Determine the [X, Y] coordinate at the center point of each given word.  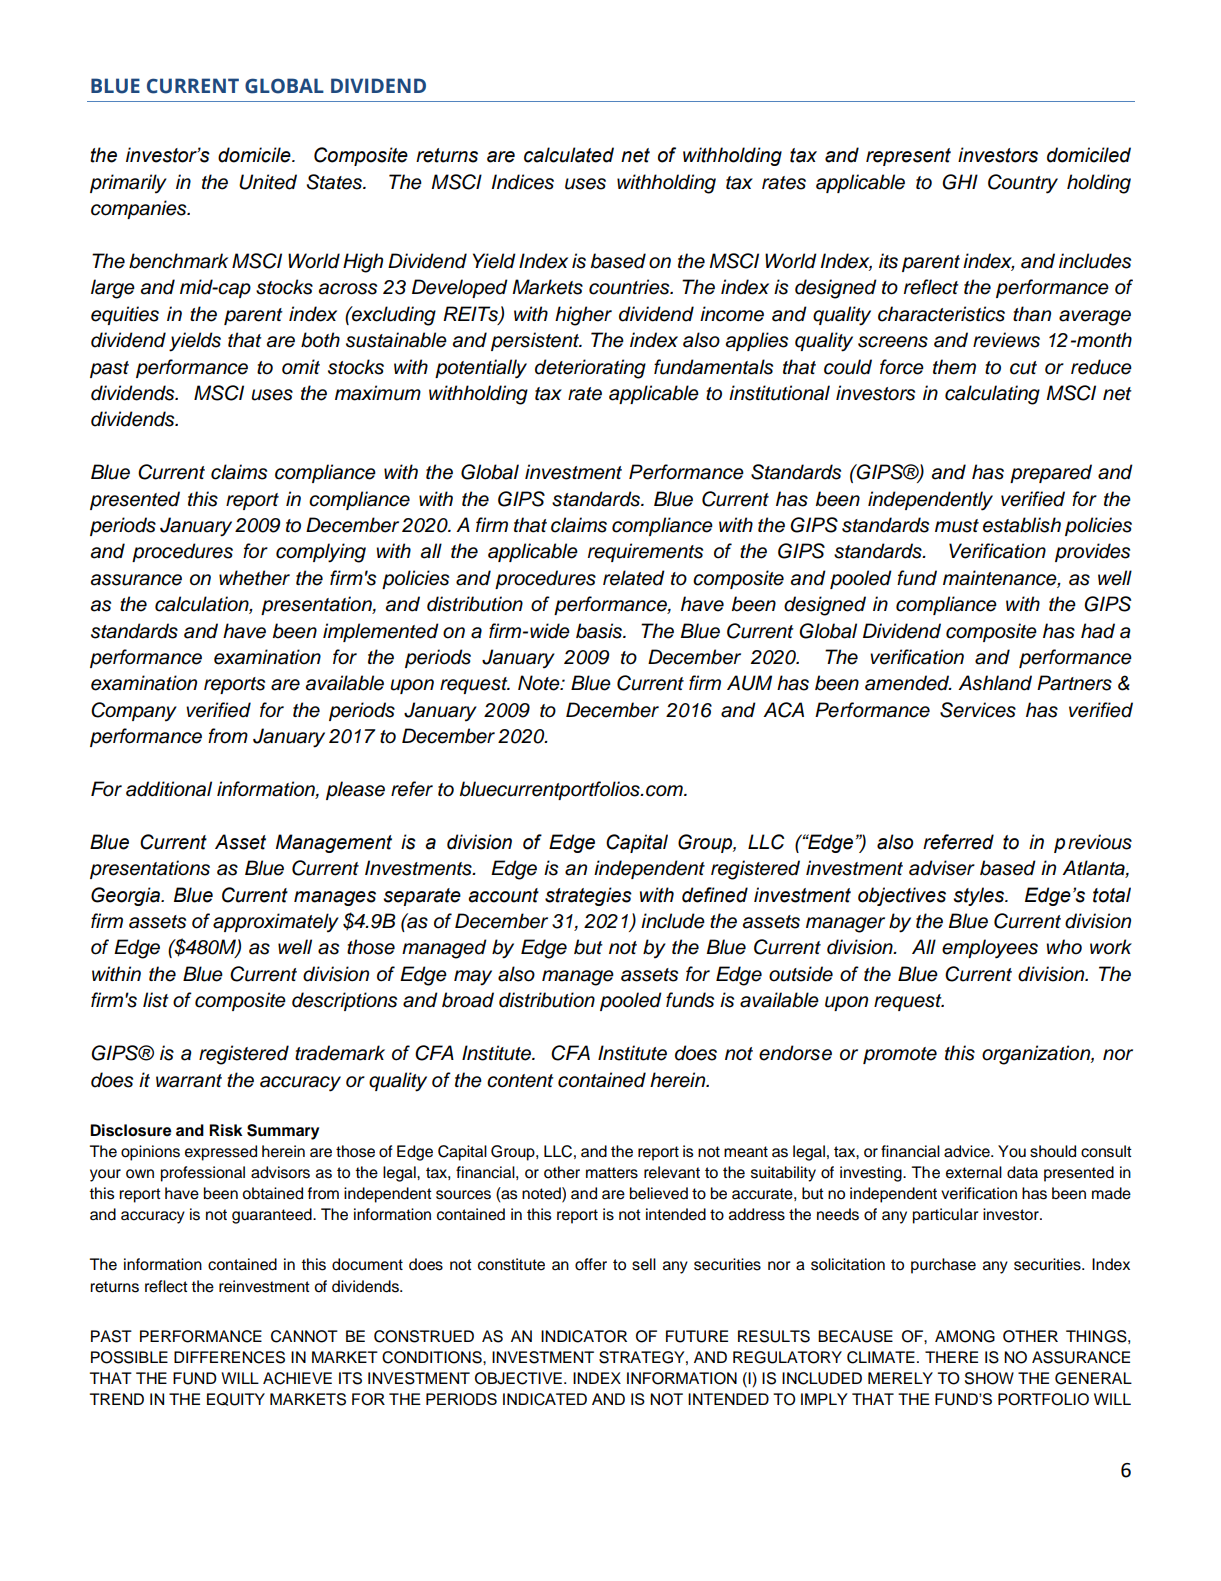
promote [900, 1055]
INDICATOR [584, 1336]
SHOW [989, 1378]
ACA [783, 710]
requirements [645, 552]
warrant [189, 1081]
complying [321, 553]
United [268, 182]
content [520, 1081]
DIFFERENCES [229, 1357]
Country [1023, 184]
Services [978, 710]
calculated [569, 155]
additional [169, 789]
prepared [1051, 473]
